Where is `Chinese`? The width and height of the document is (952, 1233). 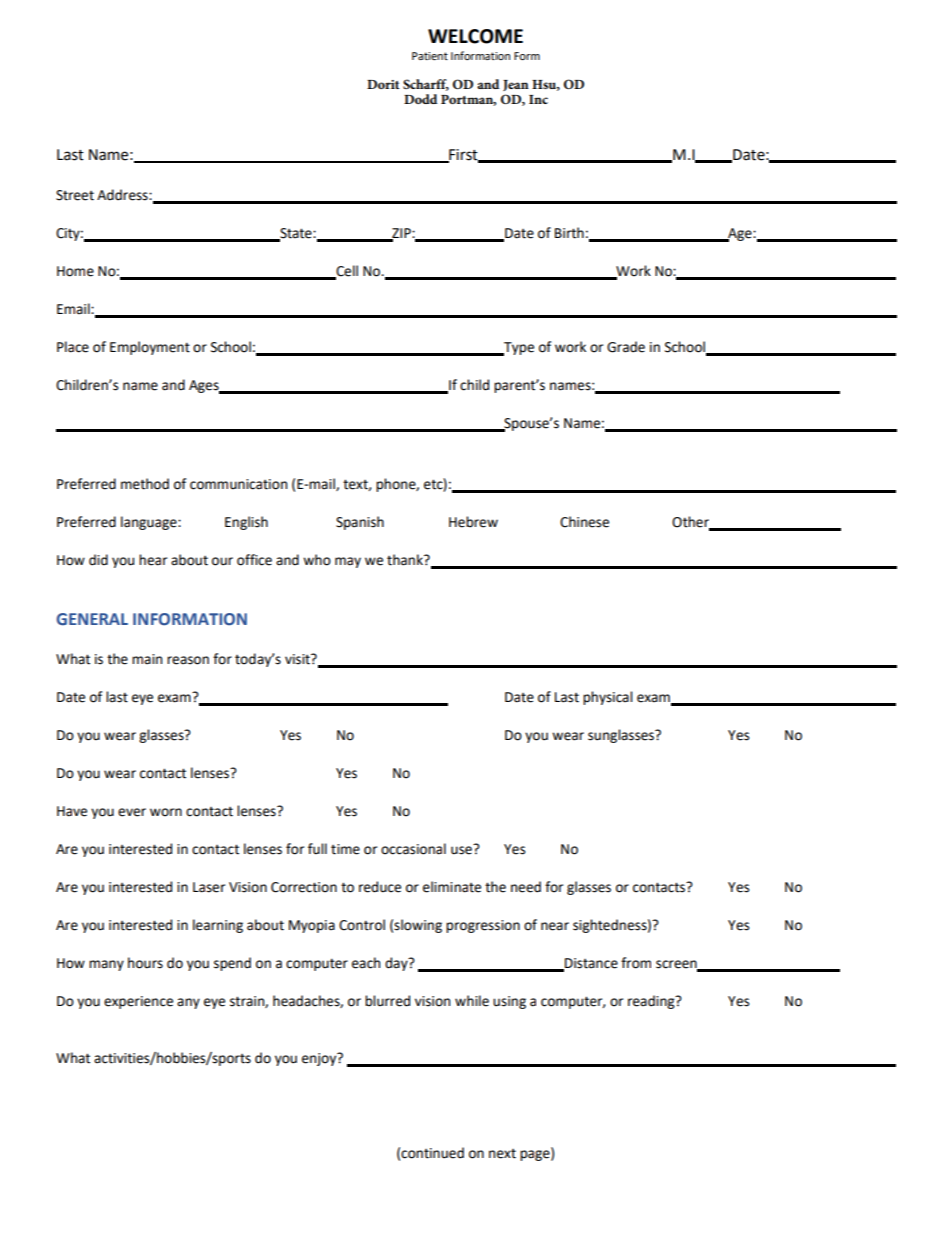 Chinese is located at coordinates (584, 522).
